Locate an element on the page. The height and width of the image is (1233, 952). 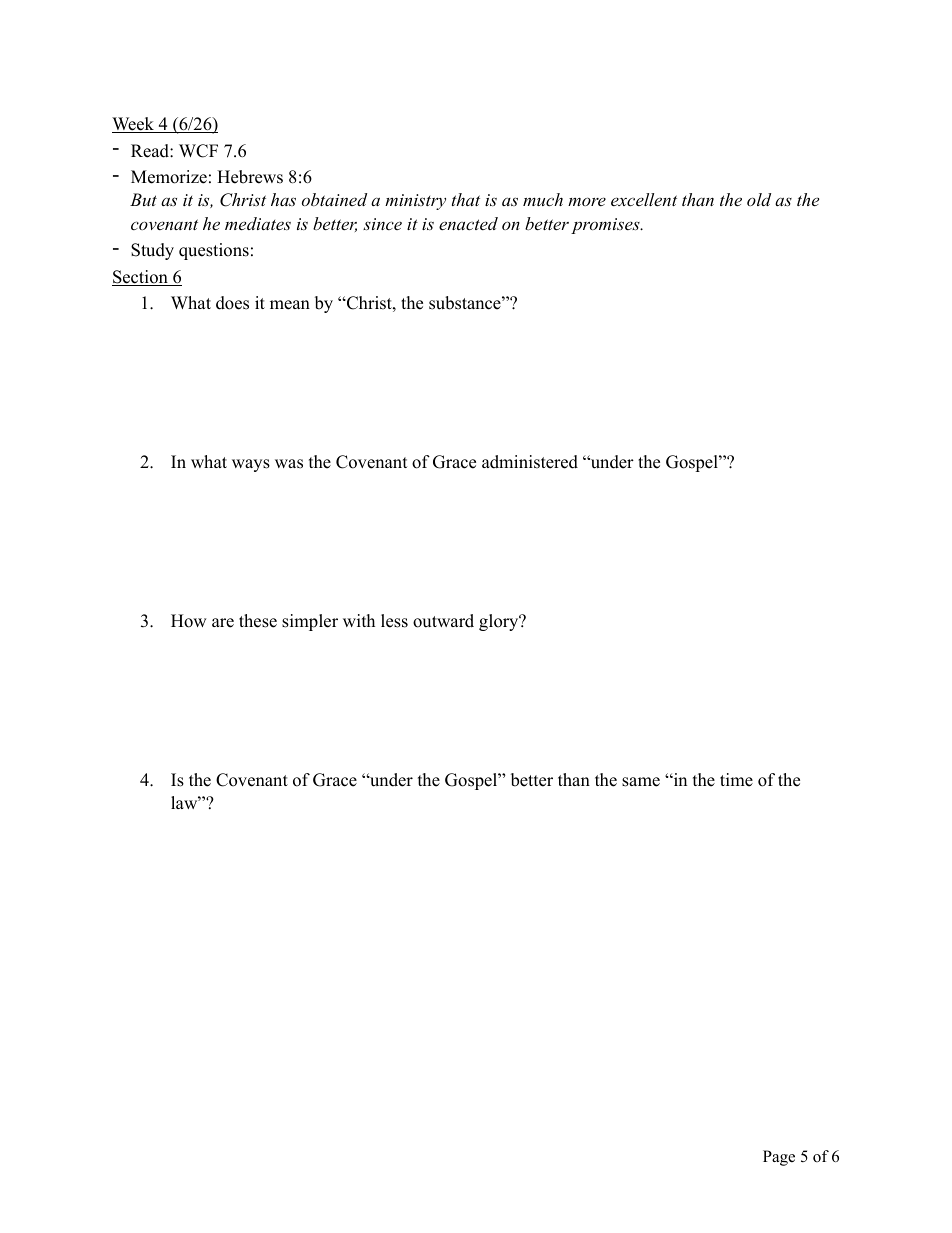
ways is located at coordinates (251, 465).
